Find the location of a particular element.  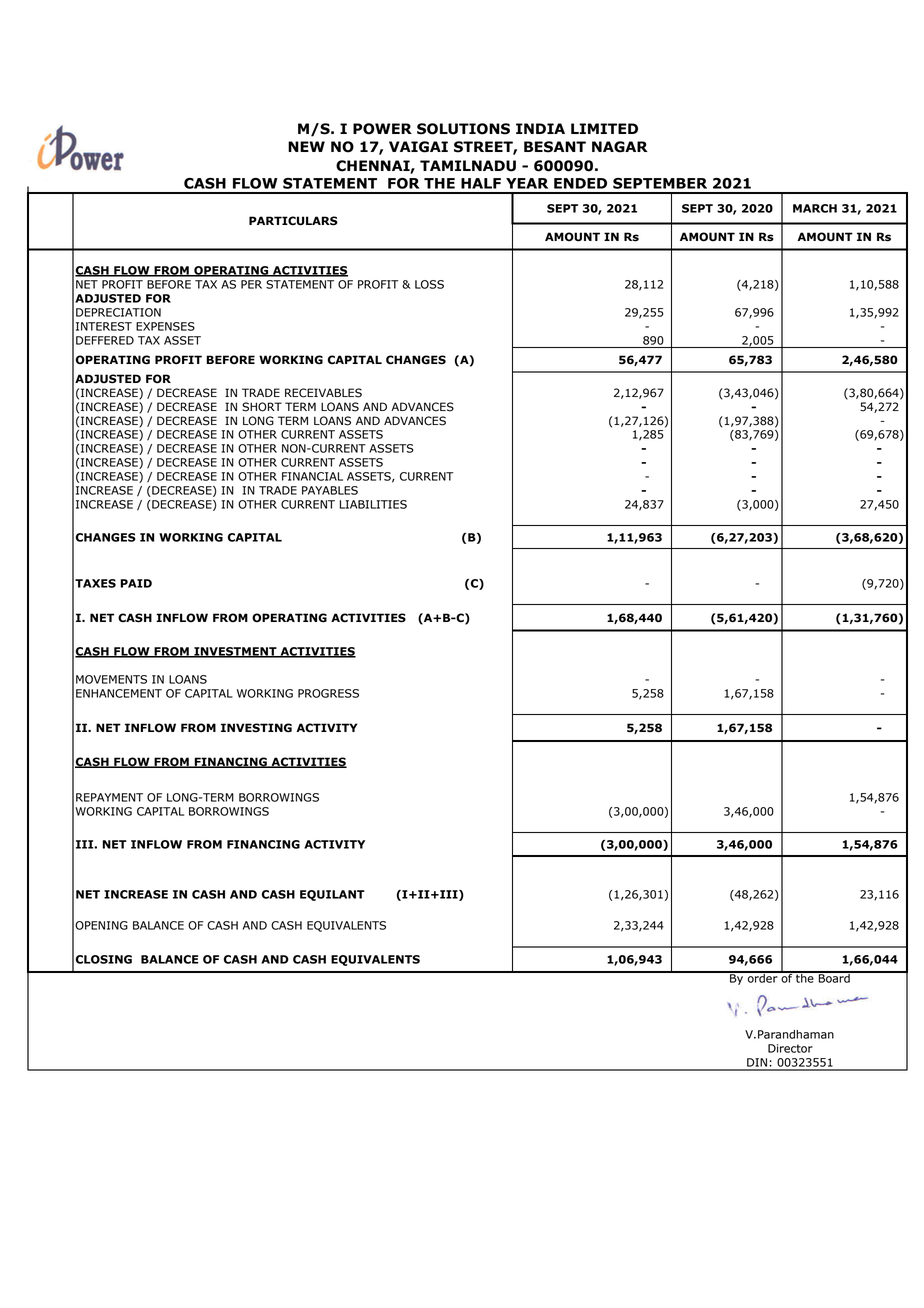

CLOSING is located at coordinates (103, 959).
